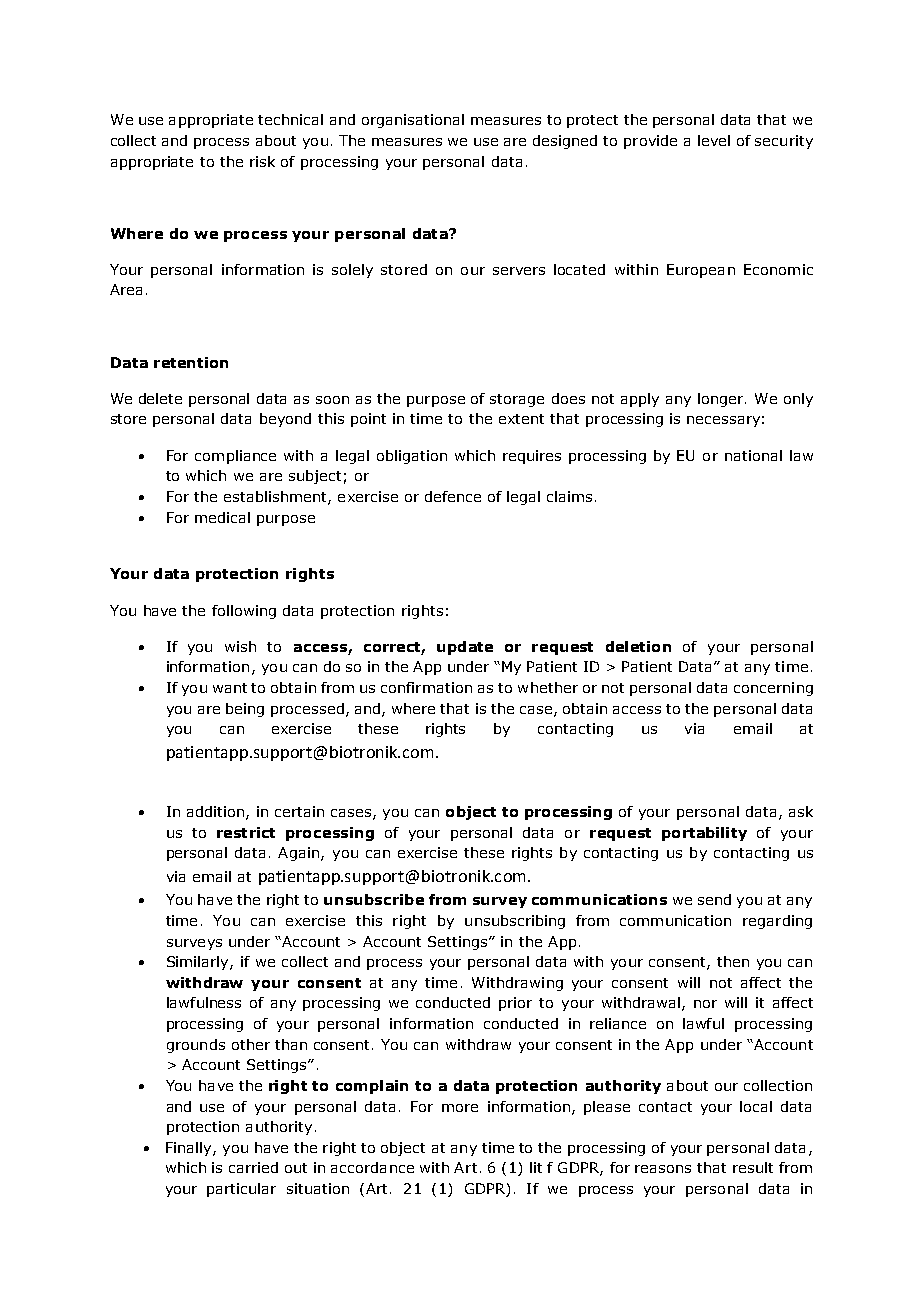 This screenshot has height=1308, width=924. I want to click on more, so click(460, 1108).
